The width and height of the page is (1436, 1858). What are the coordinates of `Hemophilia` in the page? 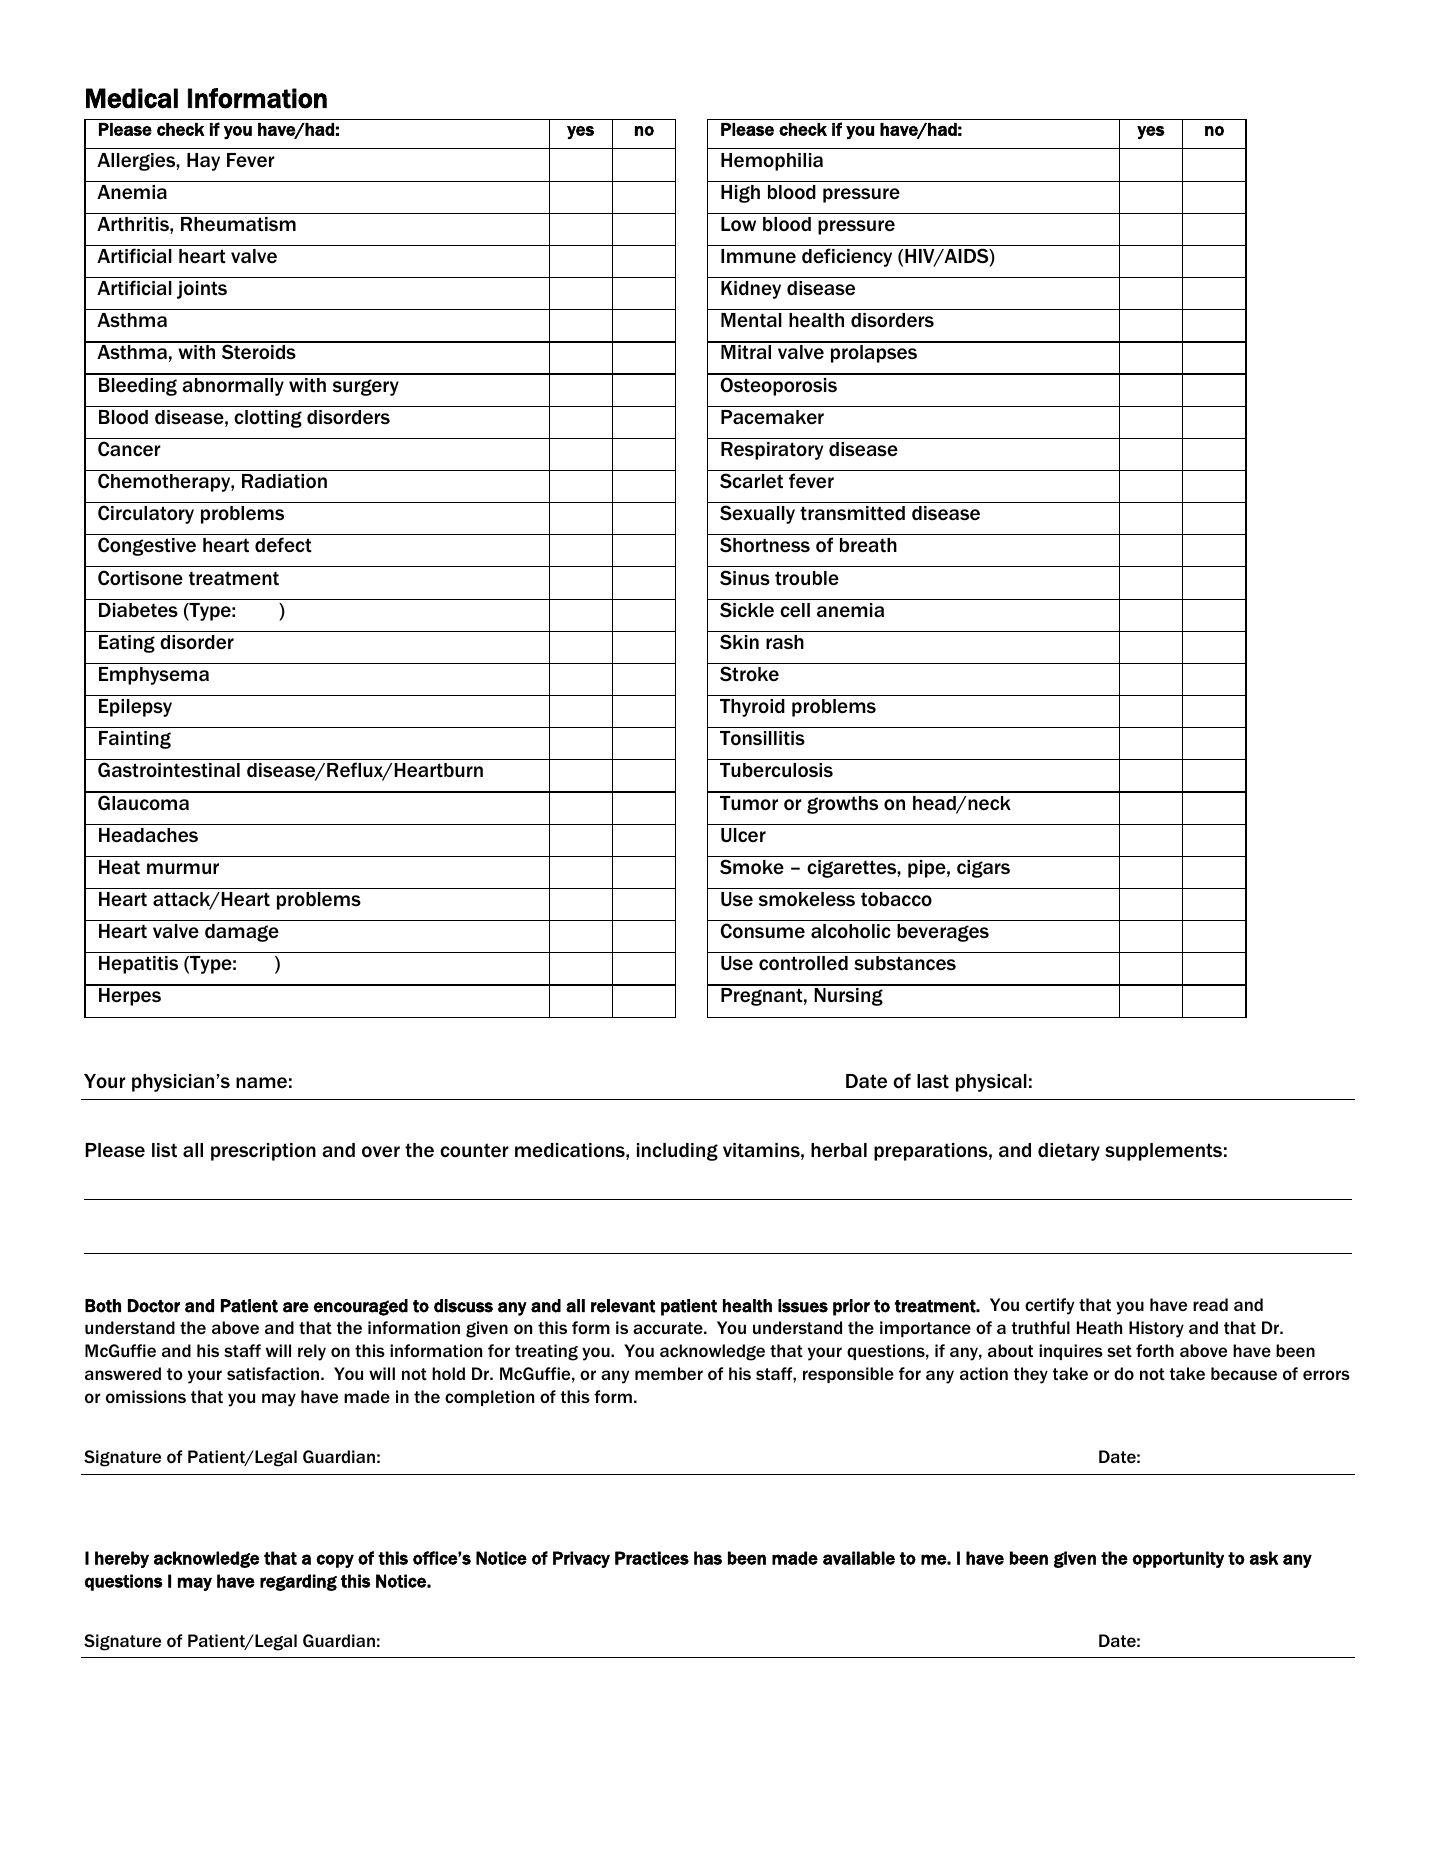 It's located at (772, 162).
